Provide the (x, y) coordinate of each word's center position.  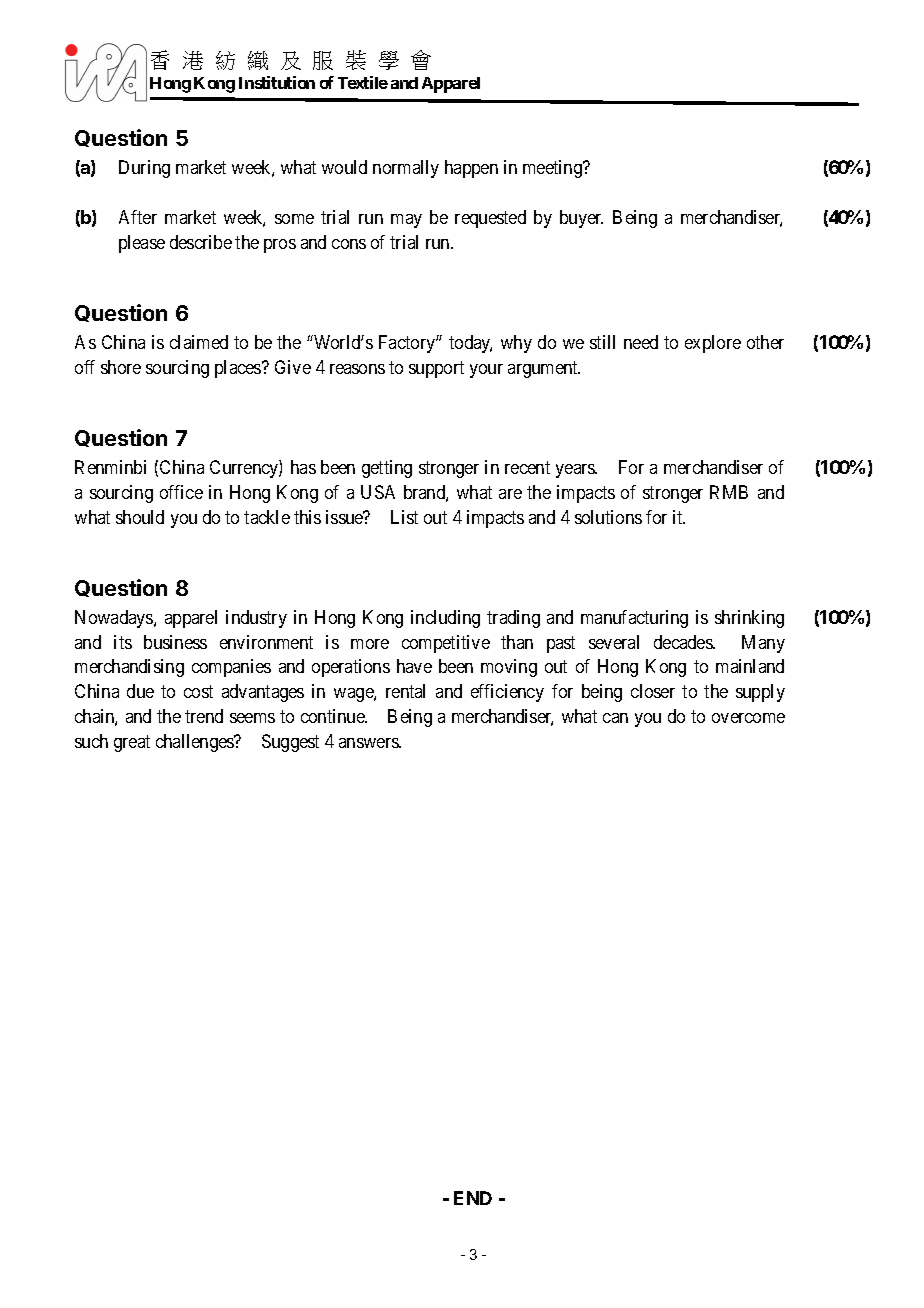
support (436, 369)
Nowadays (115, 619)
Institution (277, 82)
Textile (363, 82)
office (181, 492)
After (138, 217)
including (445, 619)
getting (387, 469)
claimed (199, 342)
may (406, 221)
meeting (553, 169)
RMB (729, 492)
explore (713, 344)
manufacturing (634, 619)
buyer (581, 219)
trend (204, 716)
